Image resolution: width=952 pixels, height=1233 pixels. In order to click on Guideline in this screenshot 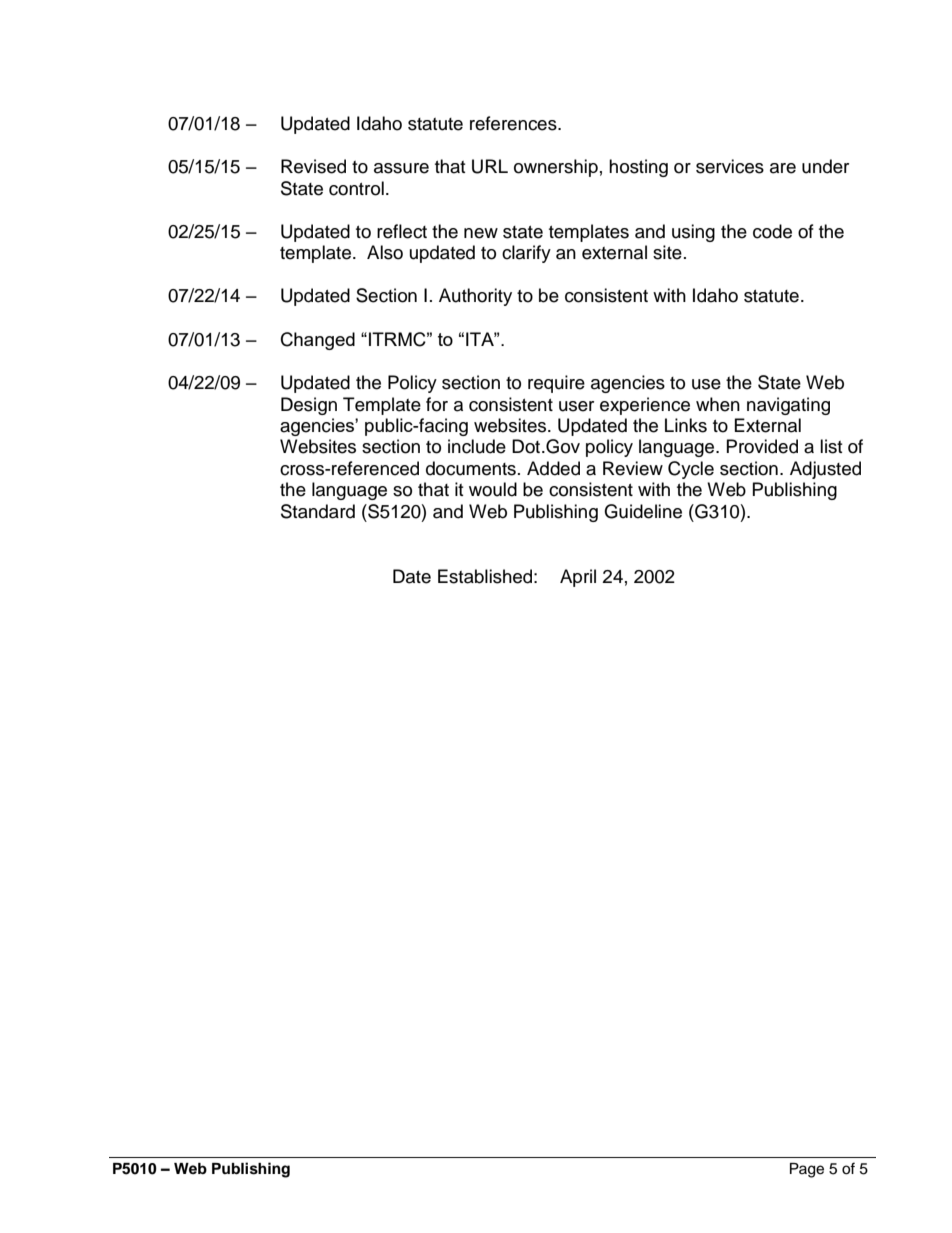, I will do `click(643, 511)`.
